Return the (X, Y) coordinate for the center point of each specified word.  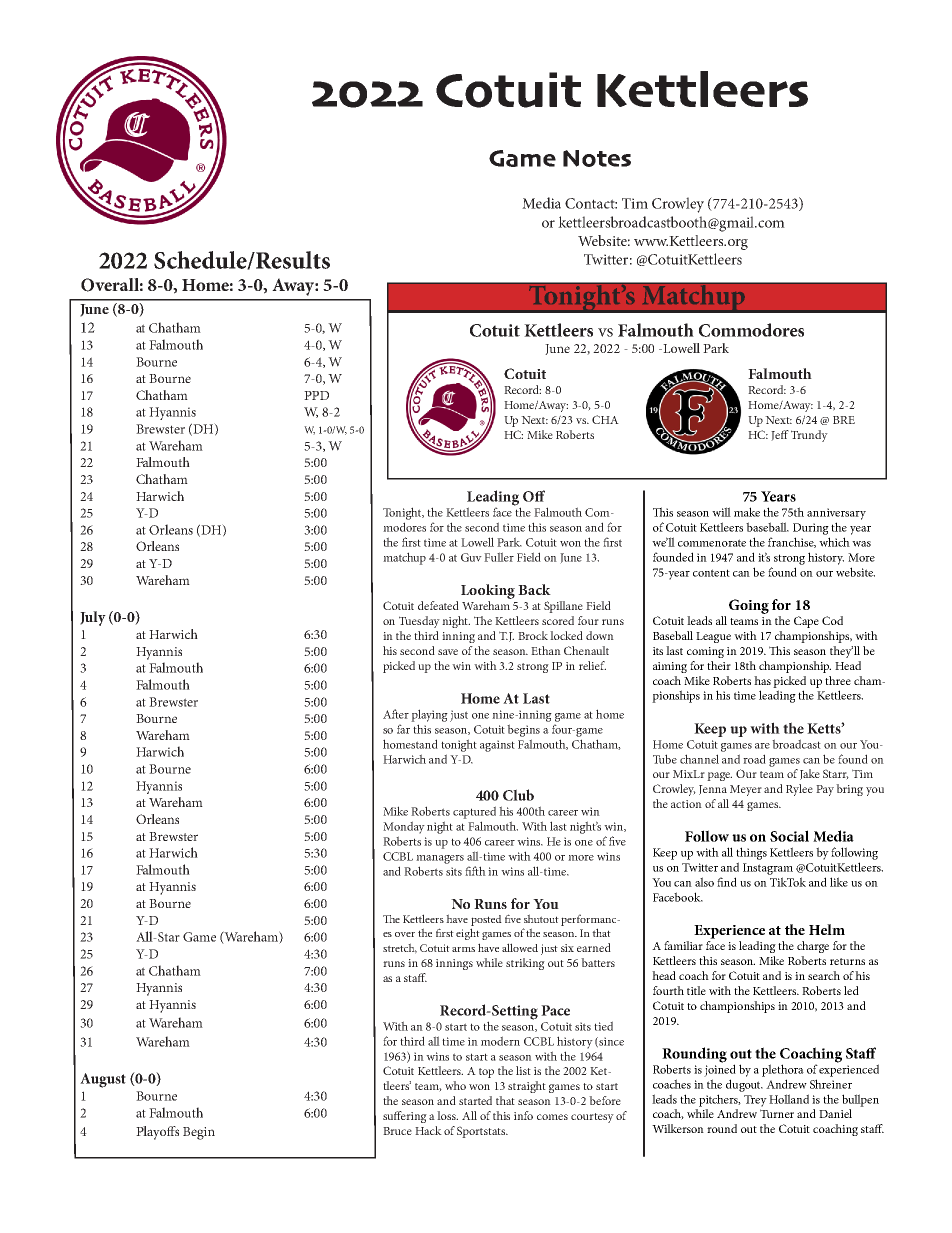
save (448, 652)
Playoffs (157, 1133)
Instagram (768, 869)
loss (447, 1115)
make (747, 512)
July (93, 618)
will (721, 512)
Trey (755, 1101)
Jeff (780, 435)
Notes (597, 158)
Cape (806, 622)
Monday (404, 827)
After (396, 714)
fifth (475, 871)
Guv (471, 557)
